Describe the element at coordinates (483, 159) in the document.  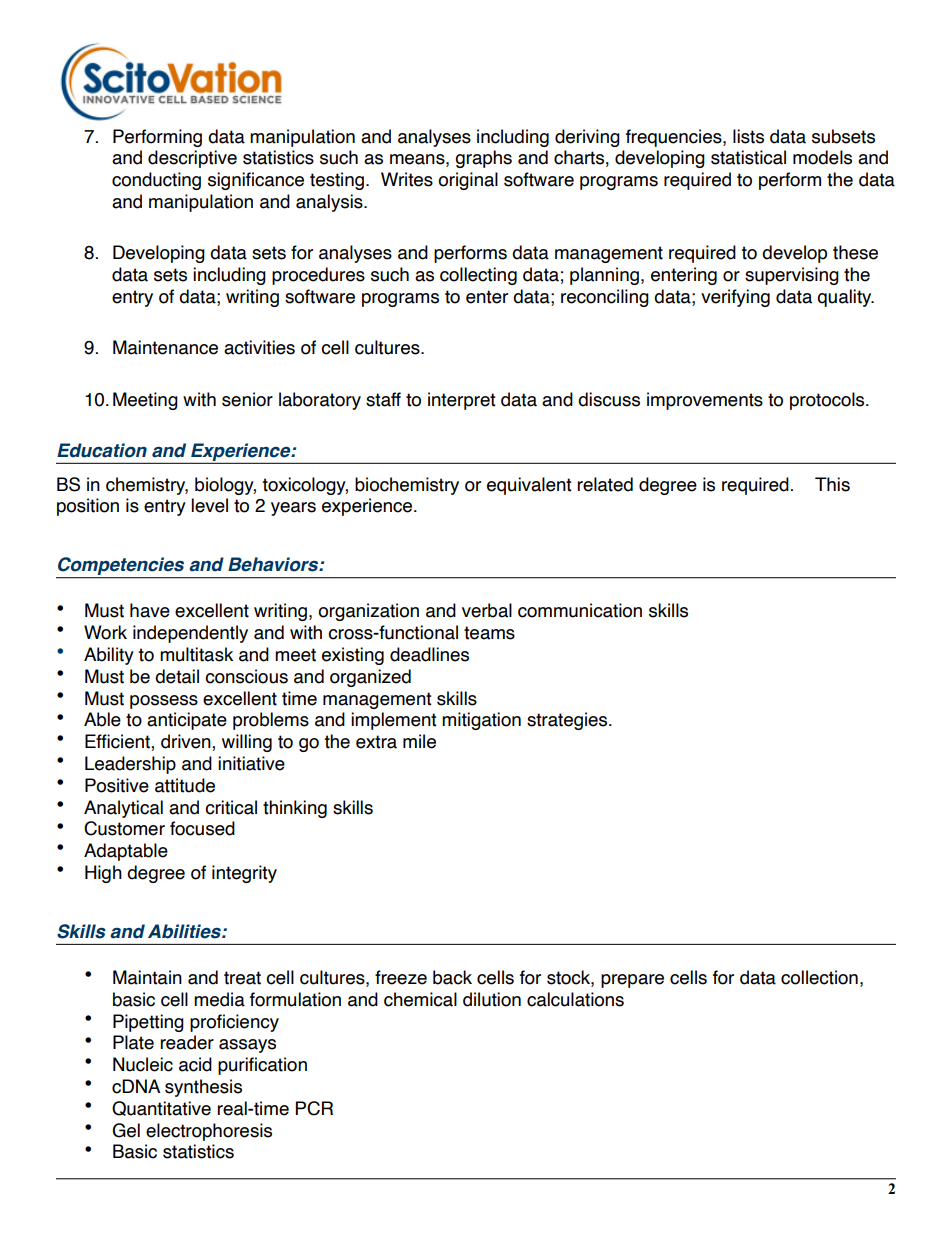
I see `graphs` at that location.
